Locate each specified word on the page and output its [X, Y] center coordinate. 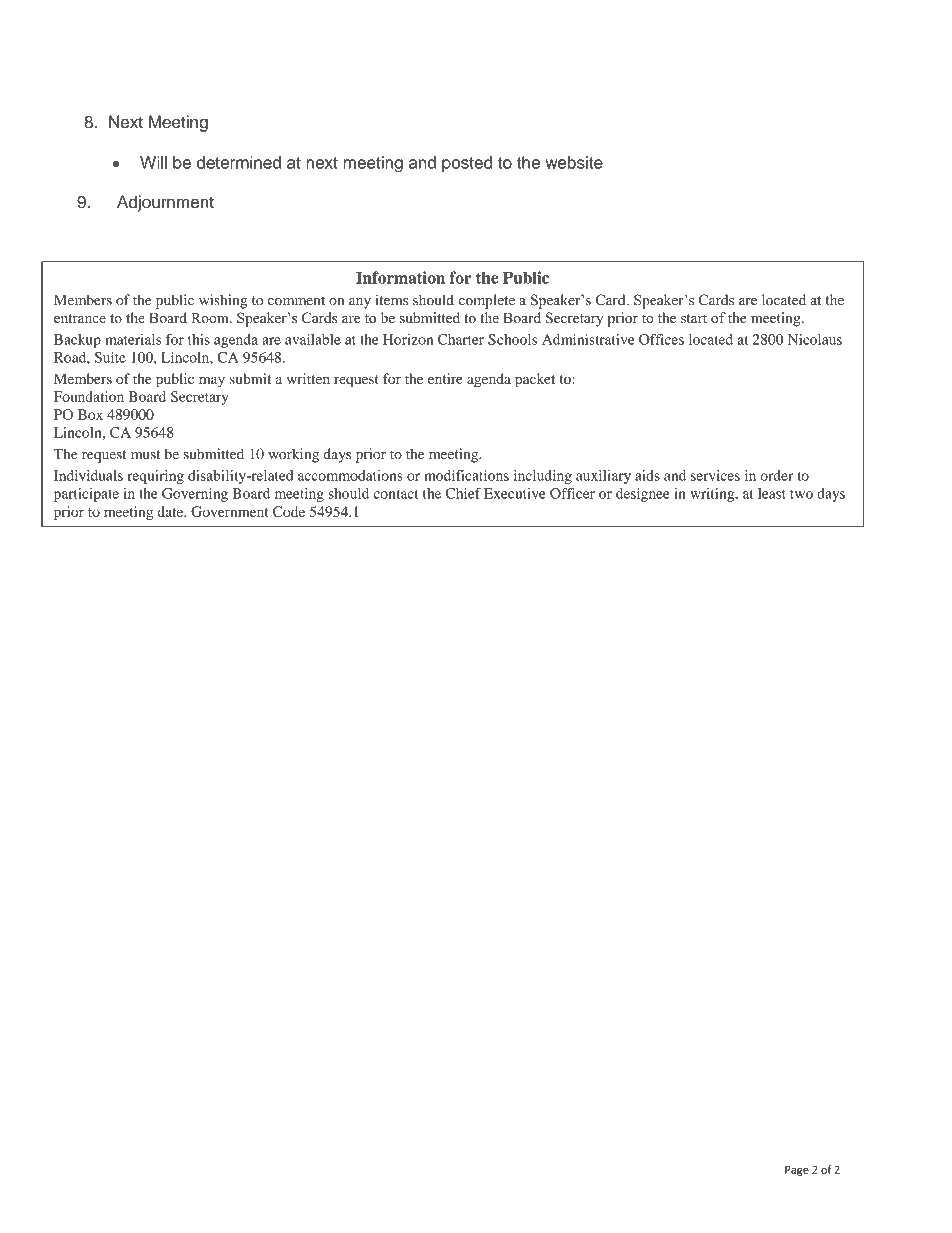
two [801, 494]
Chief [463, 493]
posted [467, 164]
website [574, 162]
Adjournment [165, 203]
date [171, 511]
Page [797, 1171]
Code [289, 511]
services [715, 475]
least [772, 493]
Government [230, 511]
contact [396, 494]
